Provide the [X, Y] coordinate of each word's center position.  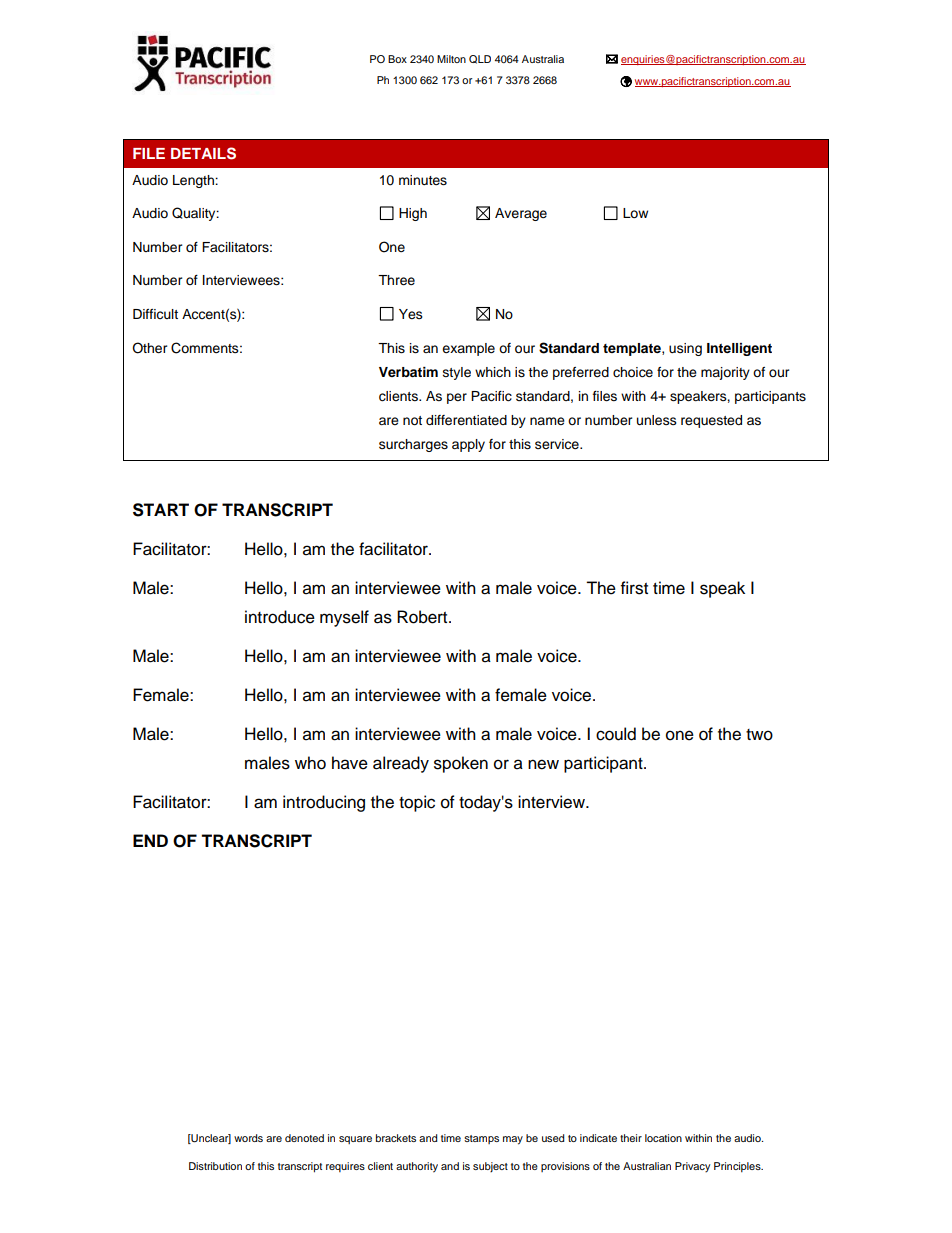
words [248, 1138]
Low [635, 213]
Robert [423, 617]
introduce [280, 617]
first [634, 588]
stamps [481, 1139]
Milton [451, 59]
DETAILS [203, 153]
